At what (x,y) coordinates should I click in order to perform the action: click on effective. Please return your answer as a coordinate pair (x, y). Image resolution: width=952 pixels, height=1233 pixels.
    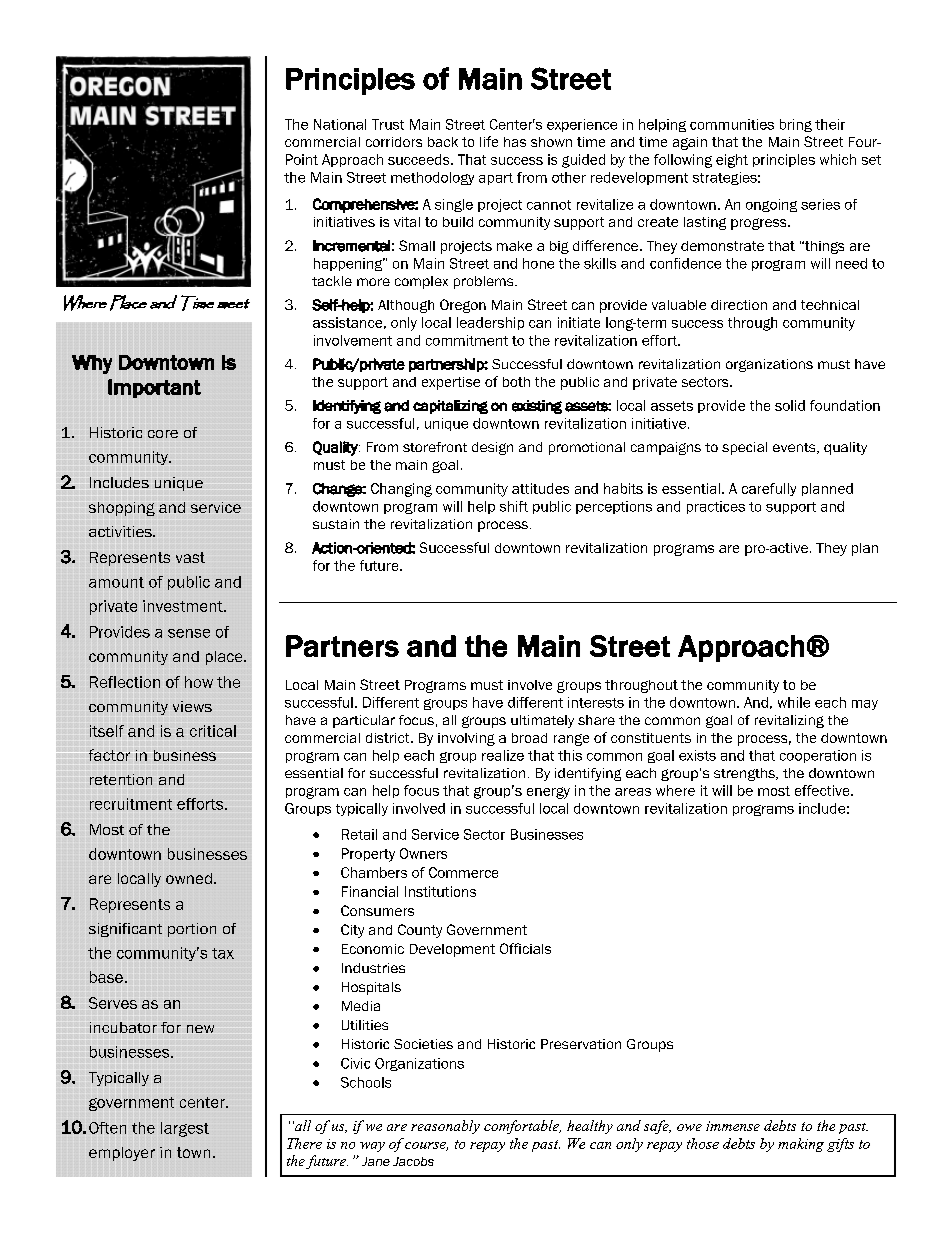
    Looking at the image, I should click on (823, 790).
